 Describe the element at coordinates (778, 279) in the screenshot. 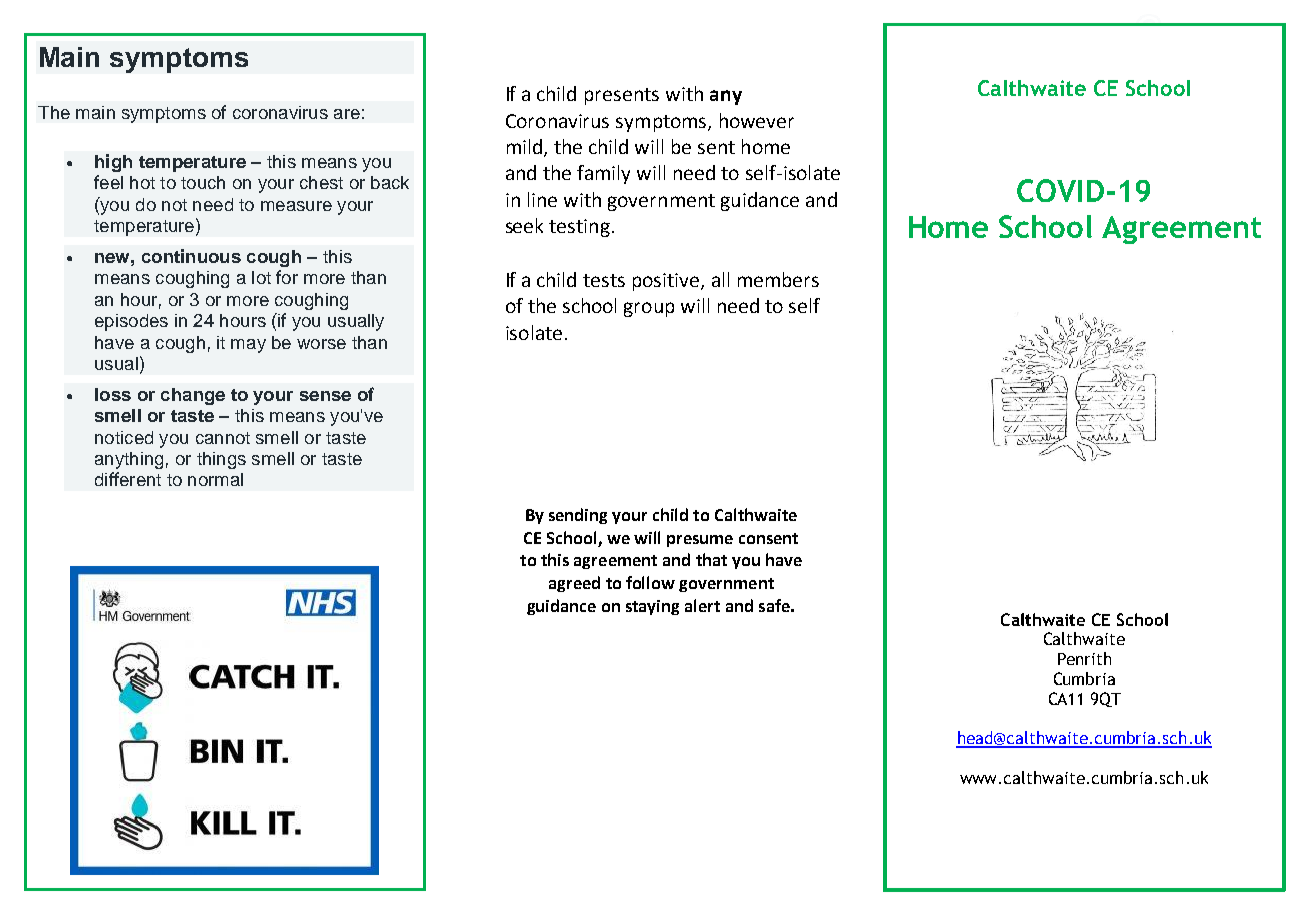

I see `members` at that location.
